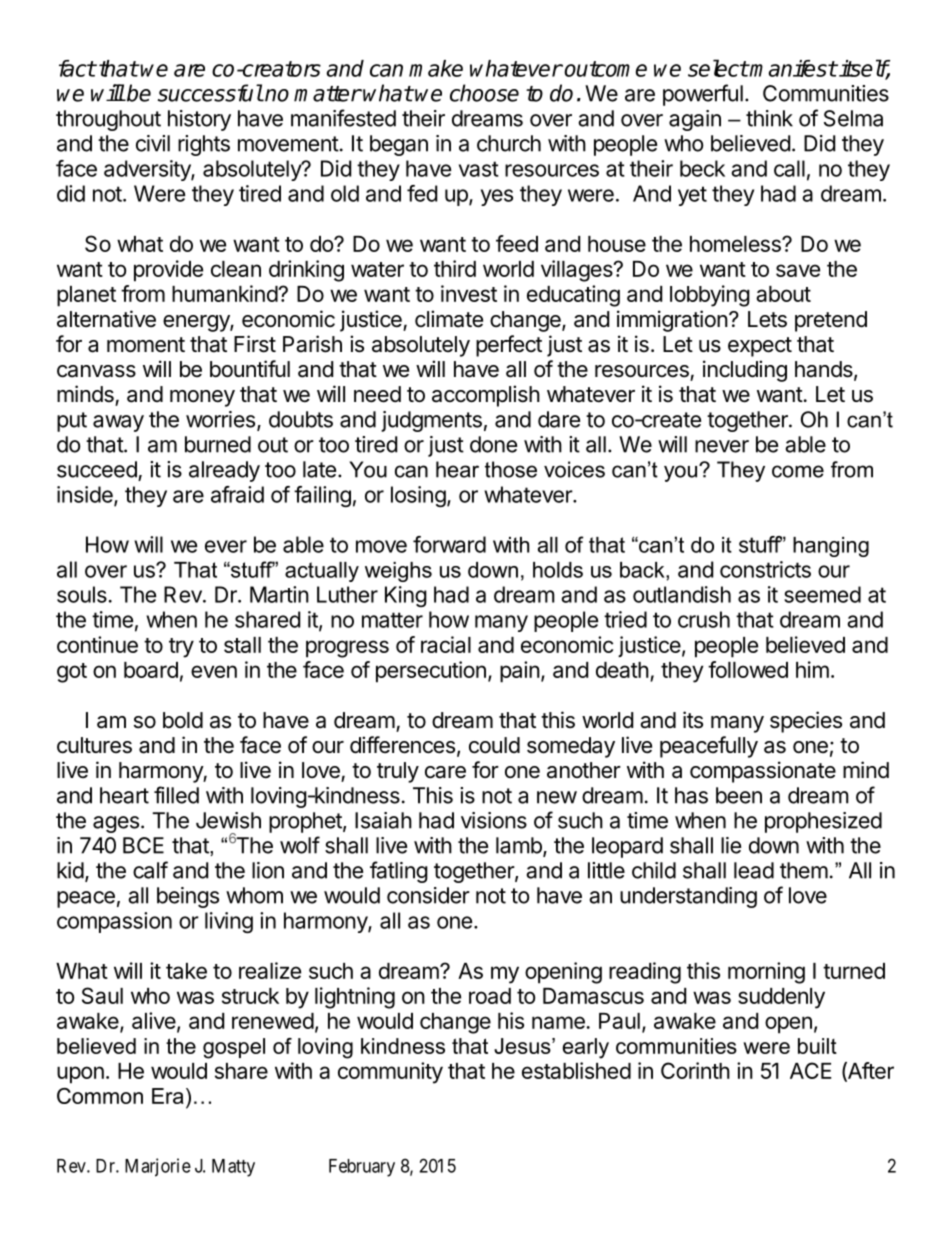 This document has height=1233, width=952. Describe the element at coordinates (158, 1167) in the document. I see `Marjorie` at that location.
